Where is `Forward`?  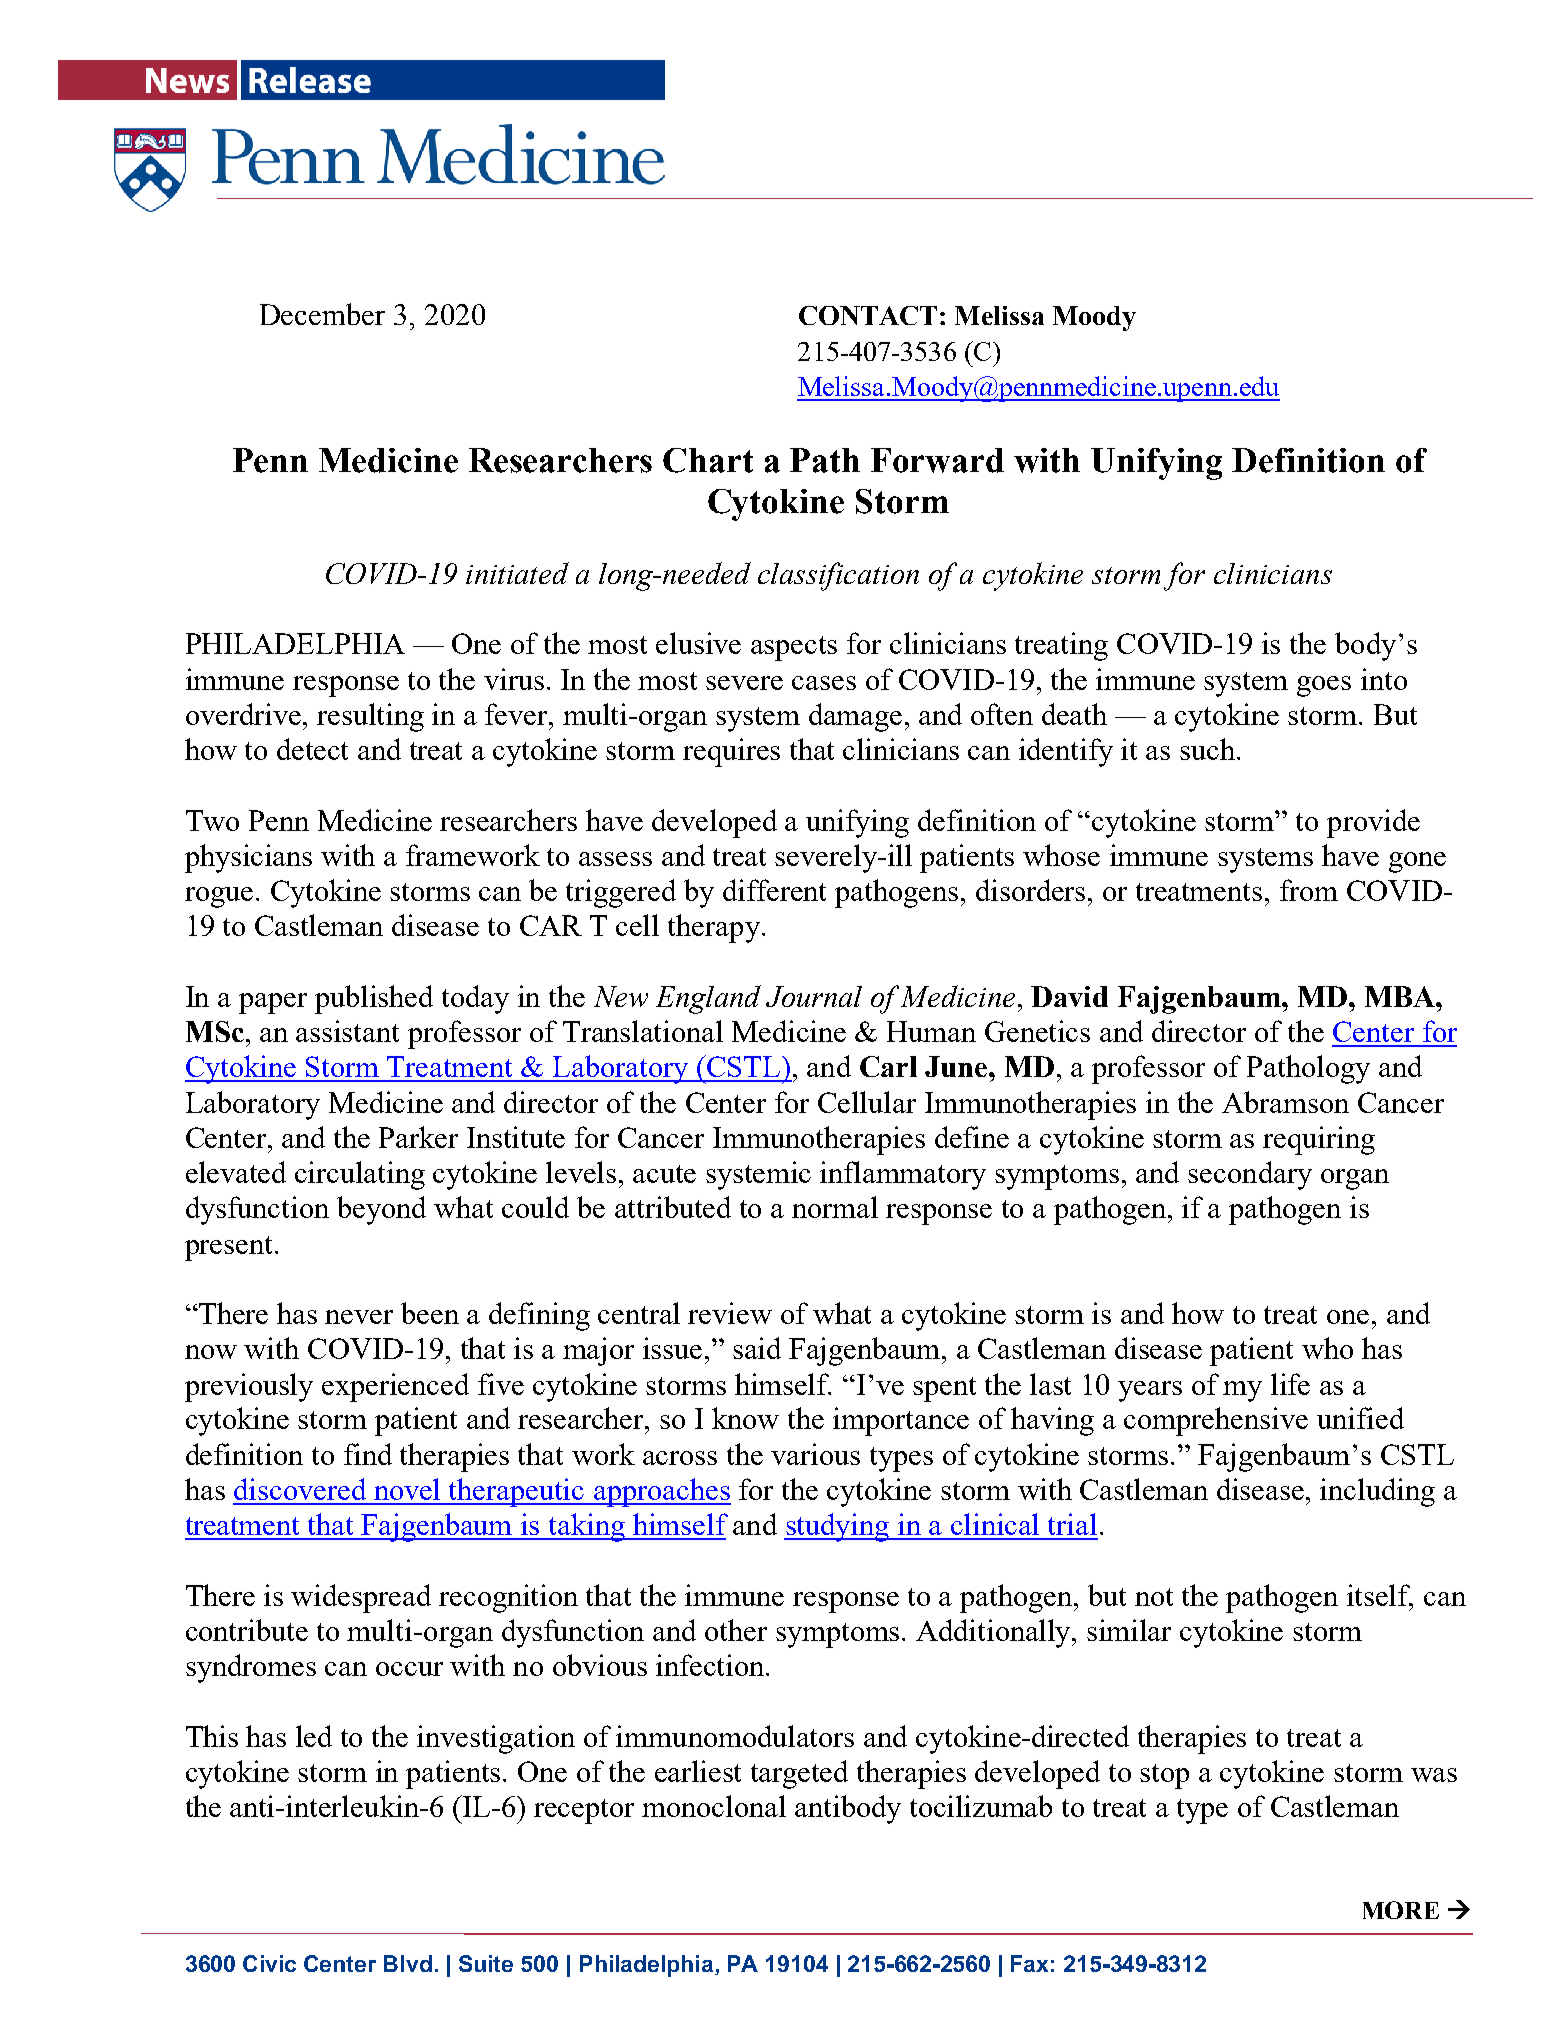
Forward is located at coordinates (937, 460).
